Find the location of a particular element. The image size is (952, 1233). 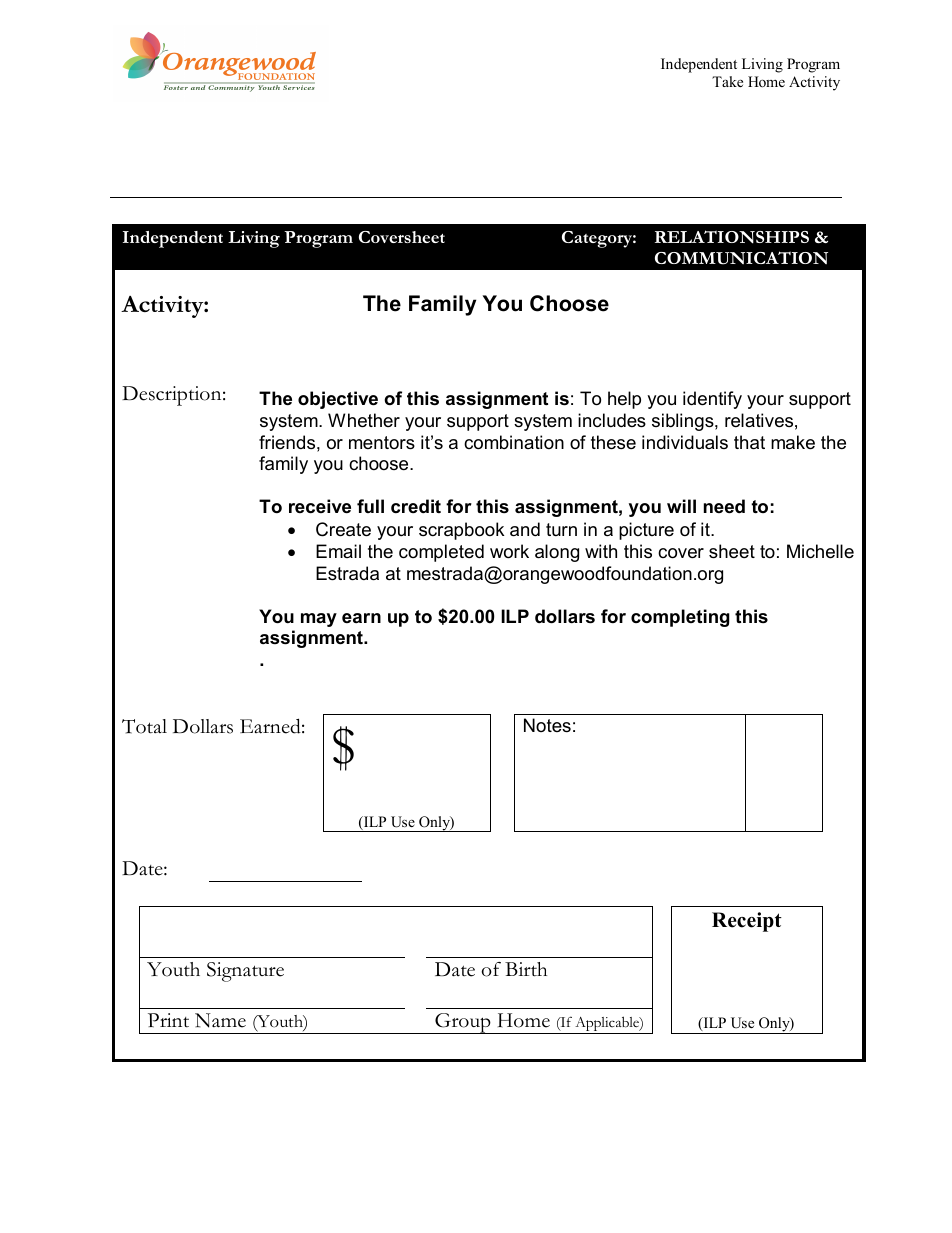

work is located at coordinates (509, 551).
